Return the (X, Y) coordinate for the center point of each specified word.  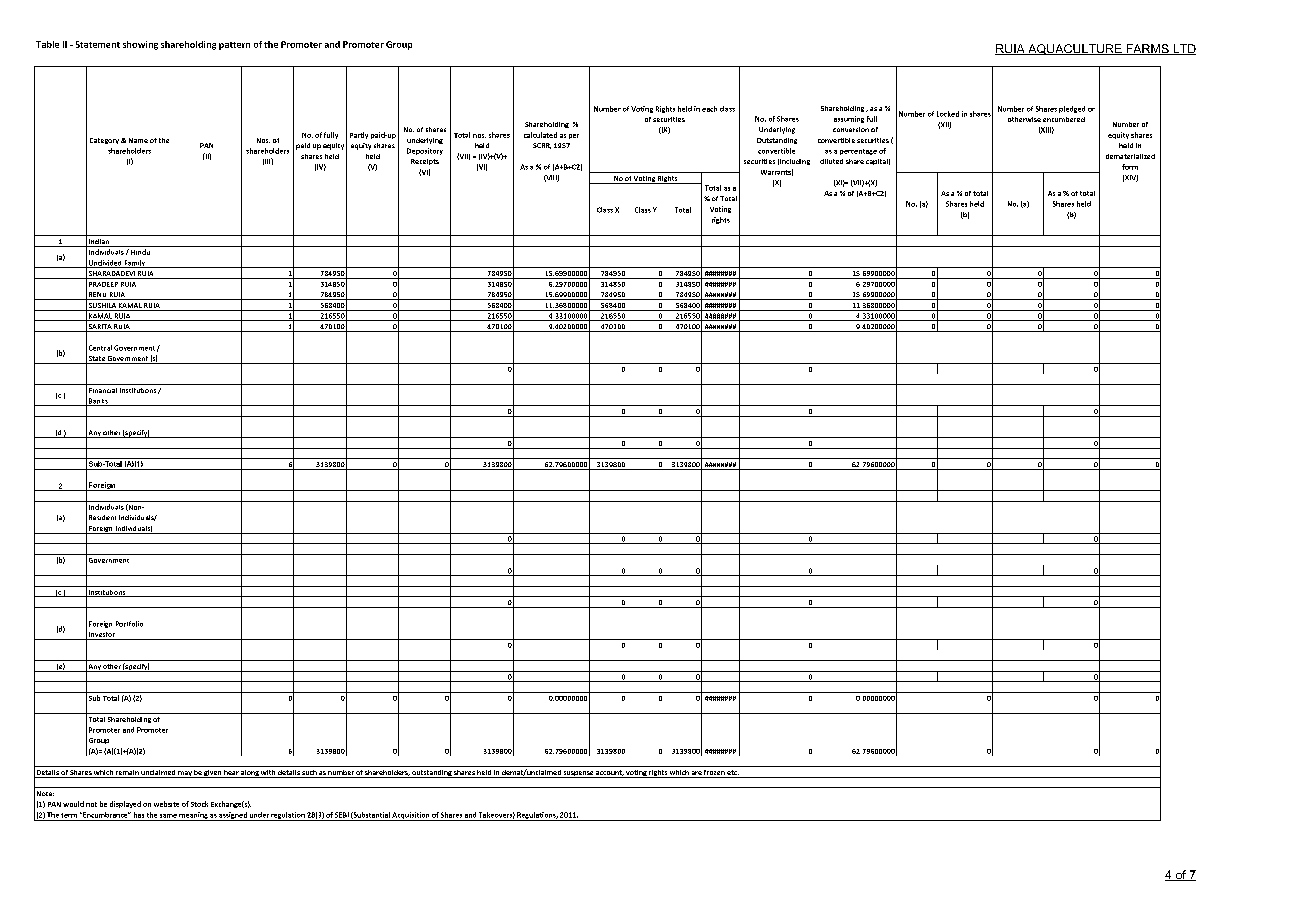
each (709, 109)
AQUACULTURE (1075, 49)
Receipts (425, 162)
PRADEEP (103, 284)
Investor (102, 636)
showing (140, 45)
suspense (578, 774)
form (1130, 167)
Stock (199, 804)
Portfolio (129, 624)
